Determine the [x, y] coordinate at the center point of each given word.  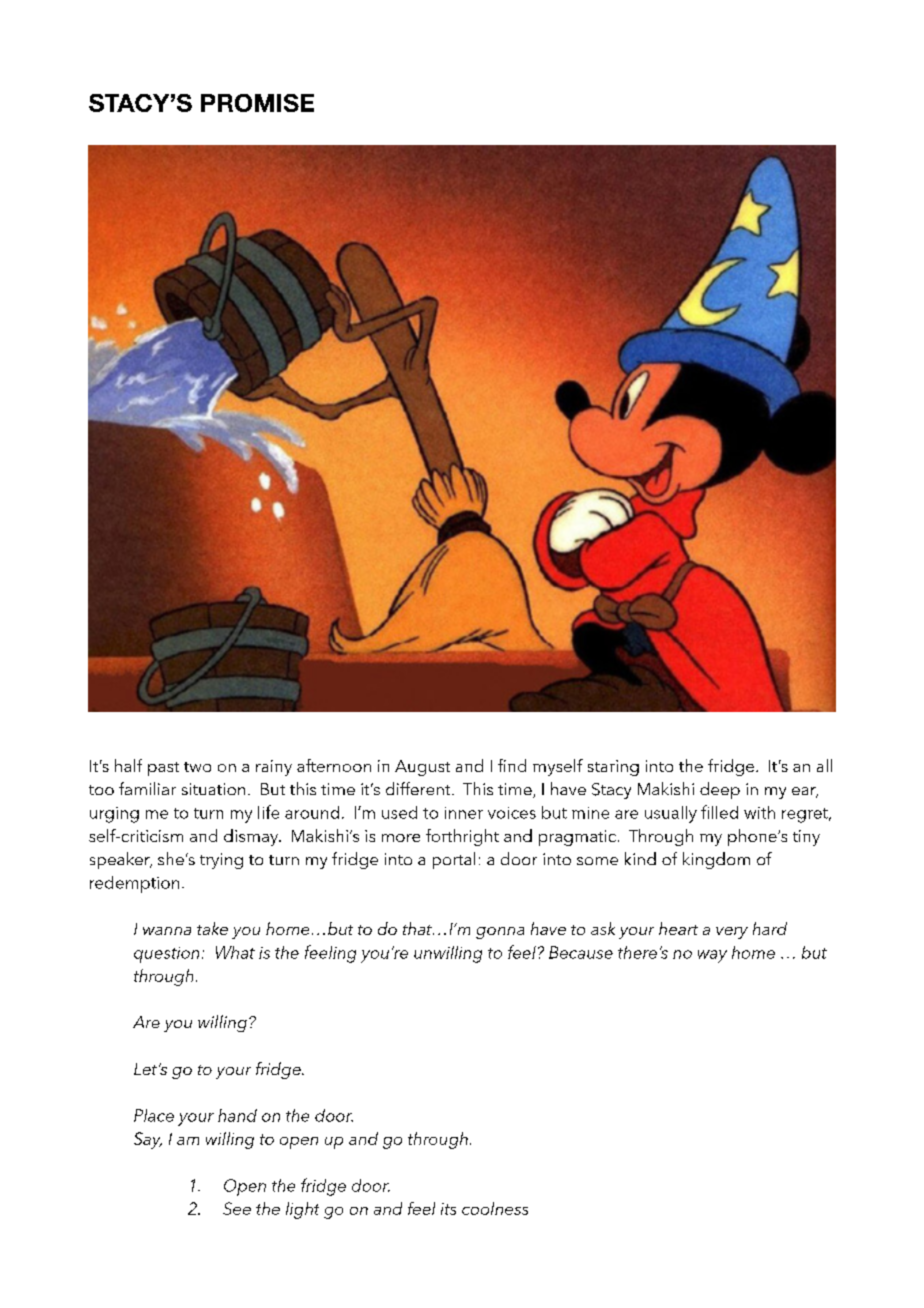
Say [148, 1140]
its [448, 1209]
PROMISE [257, 103]
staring [613, 768]
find [512, 765]
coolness [495, 1208]
